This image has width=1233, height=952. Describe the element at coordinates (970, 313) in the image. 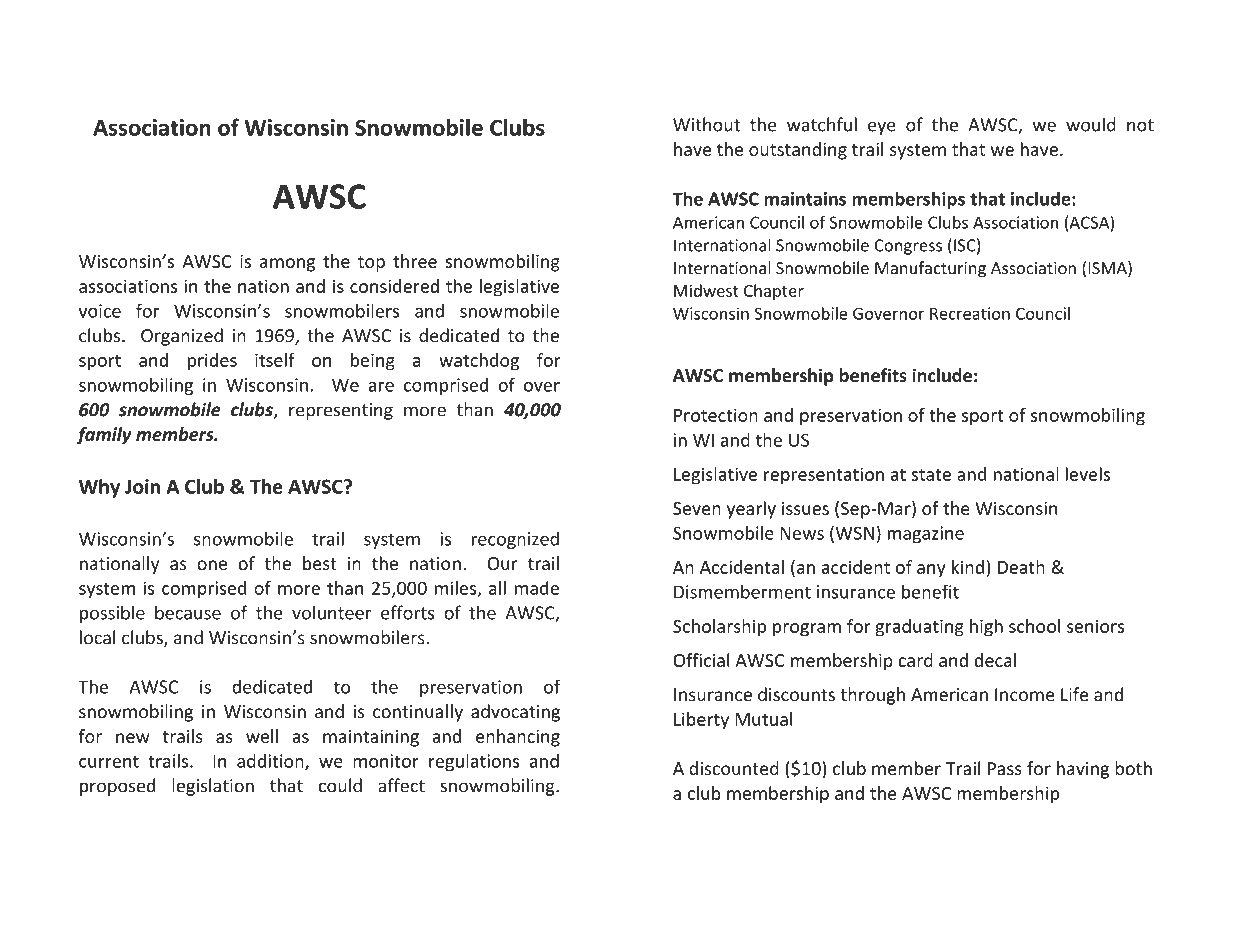

I see `Recreation` at that location.
